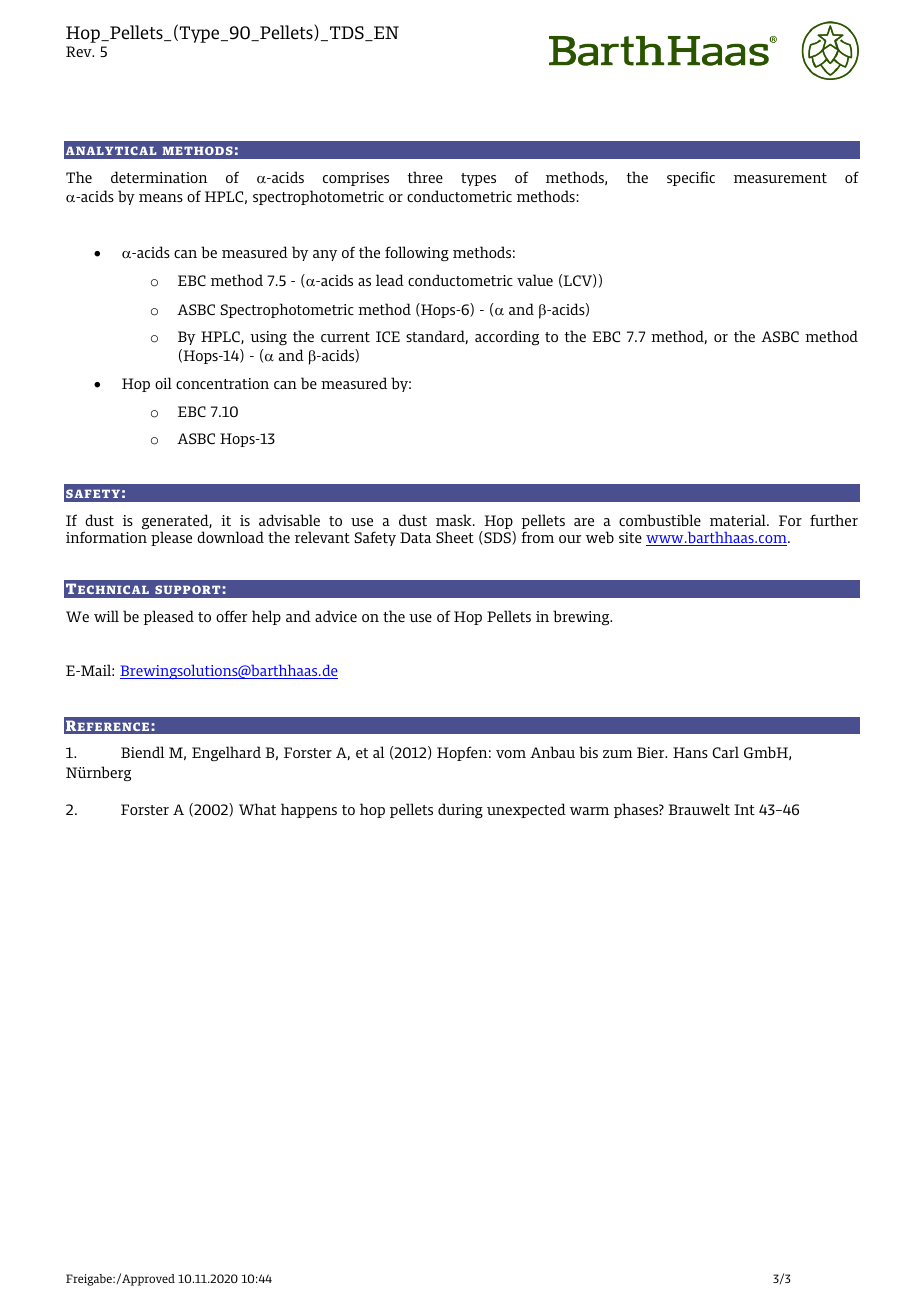 The height and width of the screenshot is (1308, 924). Describe the element at coordinates (780, 178) in the screenshot. I see `measurement` at that location.
